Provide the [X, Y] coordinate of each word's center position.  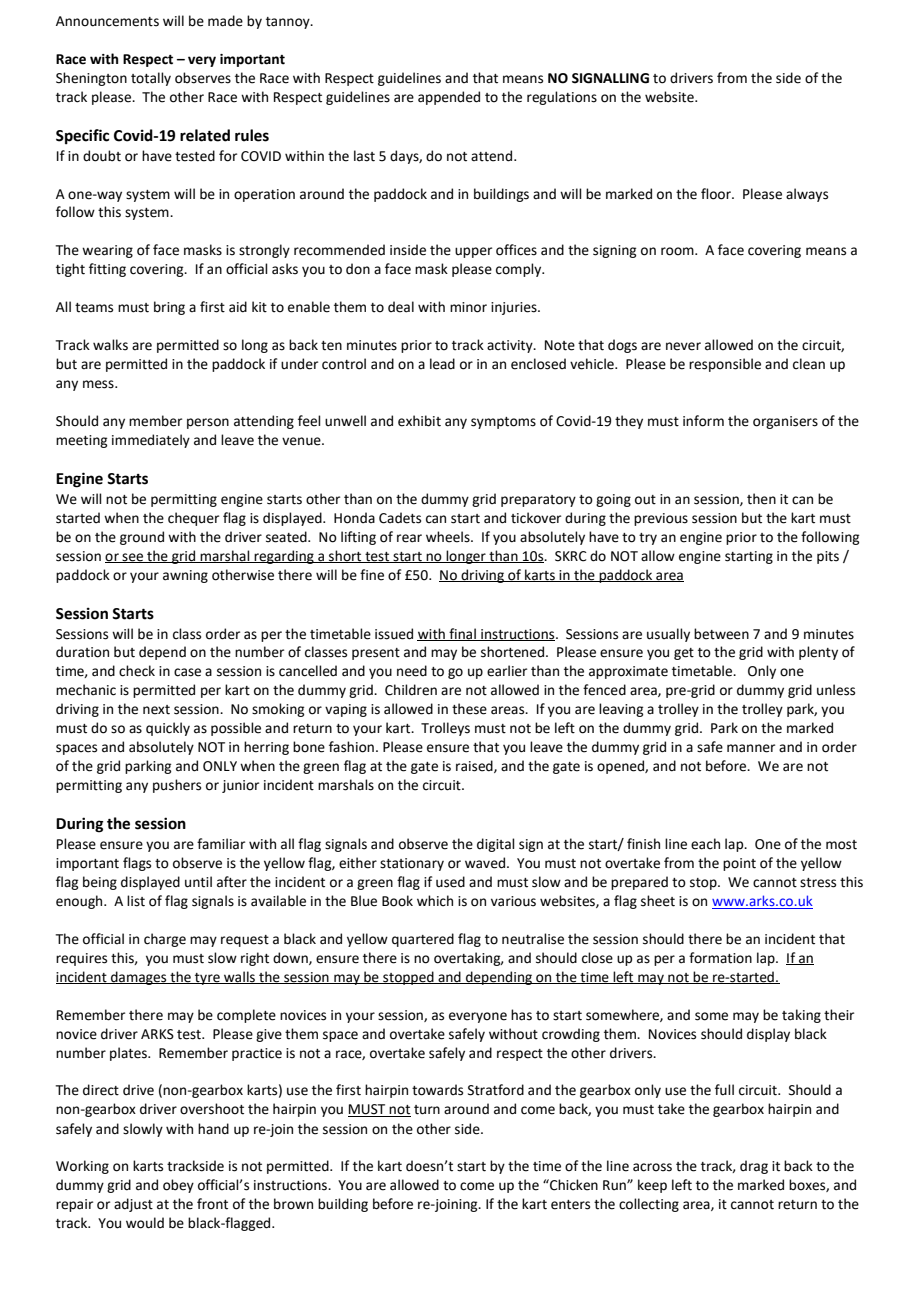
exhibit [419, 421]
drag [754, 1167]
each [705, 844]
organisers [785, 422]
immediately [151, 441]
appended [449, 98]
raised [475, 766]
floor [717, 194]
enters [570, 1205]
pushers [177, 786]
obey [178, 1186]
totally [151, 79]
